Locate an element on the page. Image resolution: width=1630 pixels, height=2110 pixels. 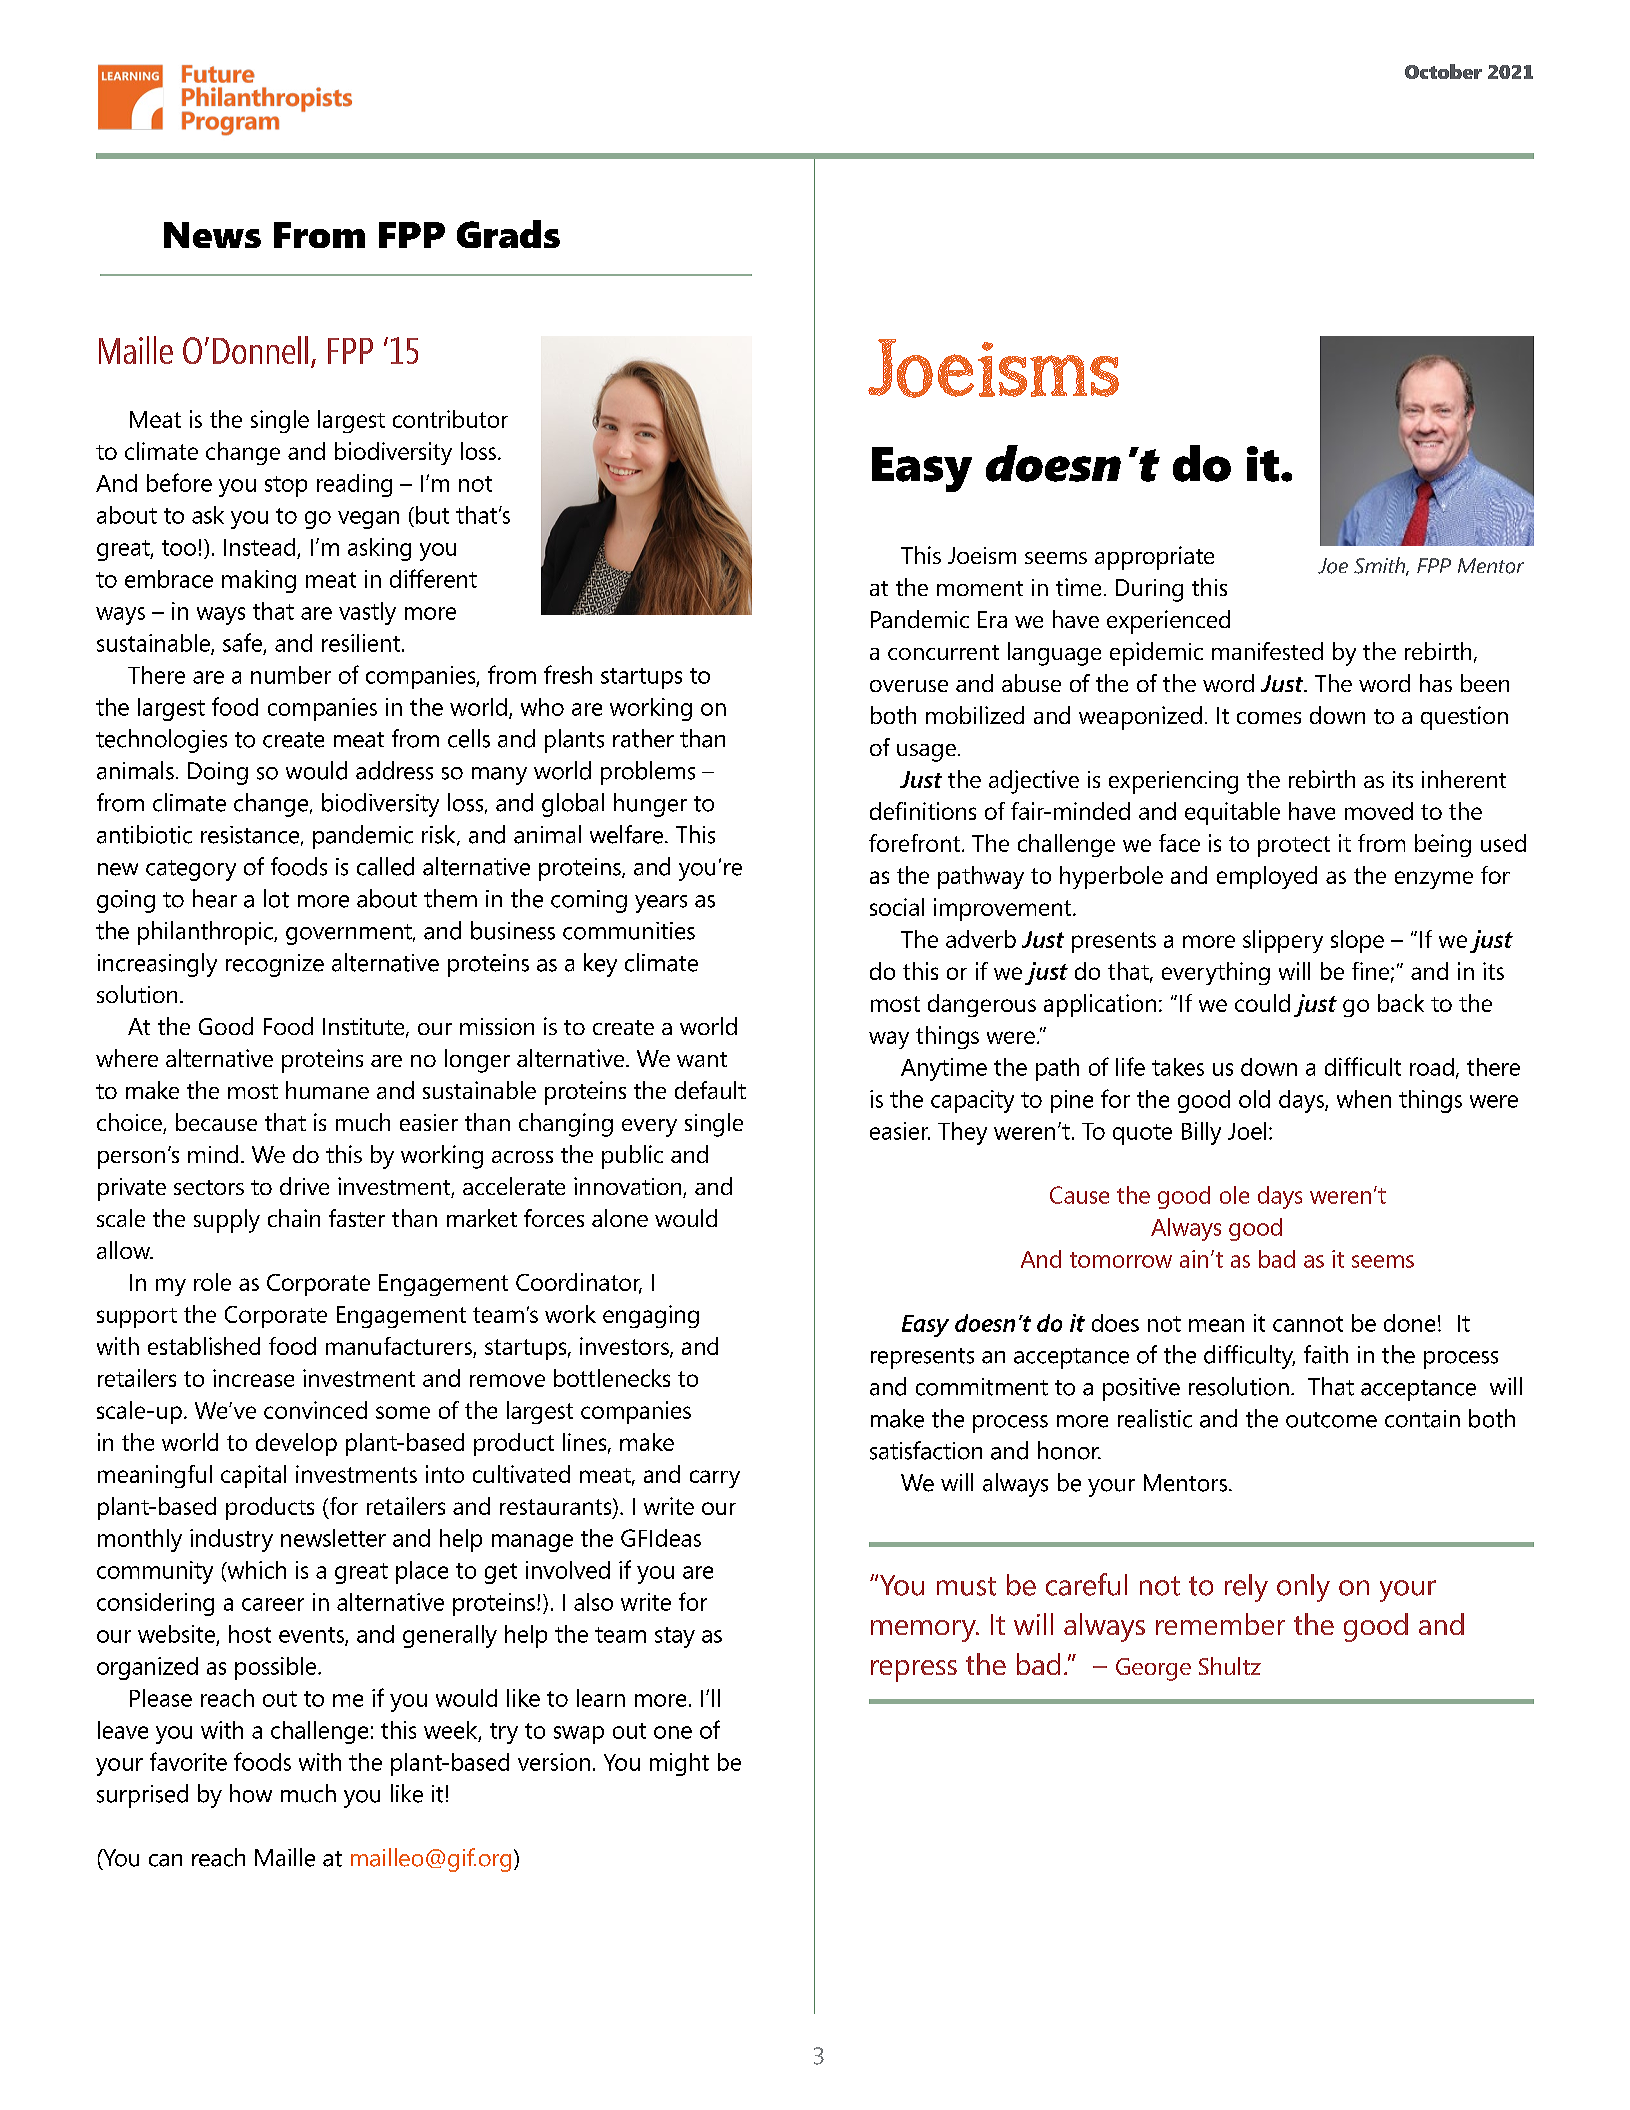
overuse is located at coordinates (909, 686).
